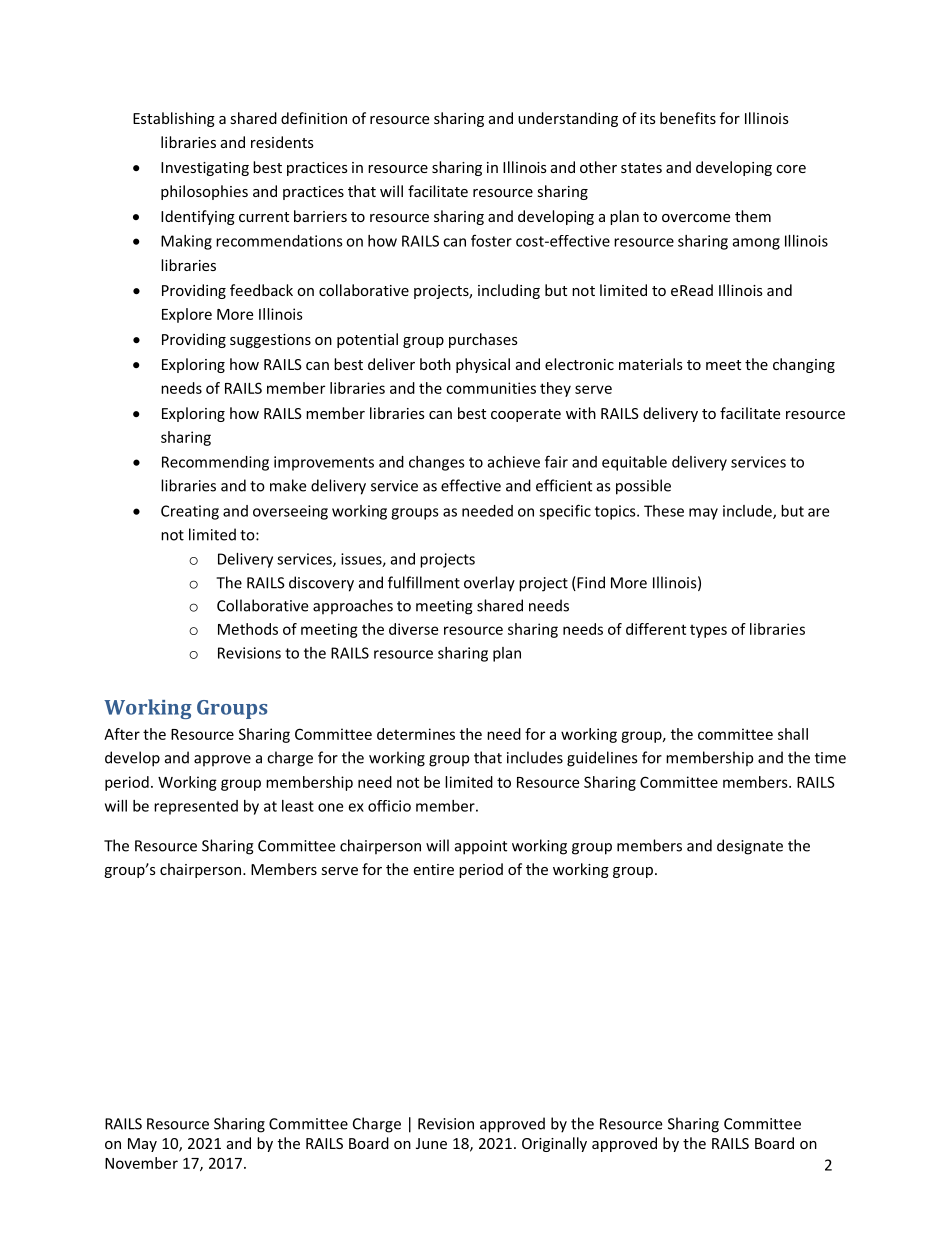 This screenshot has width=952, height=1233. What do you see at coordinates (205, 169) in the screenshot?
I see `Investigating` at bounding box center [205, 169].
